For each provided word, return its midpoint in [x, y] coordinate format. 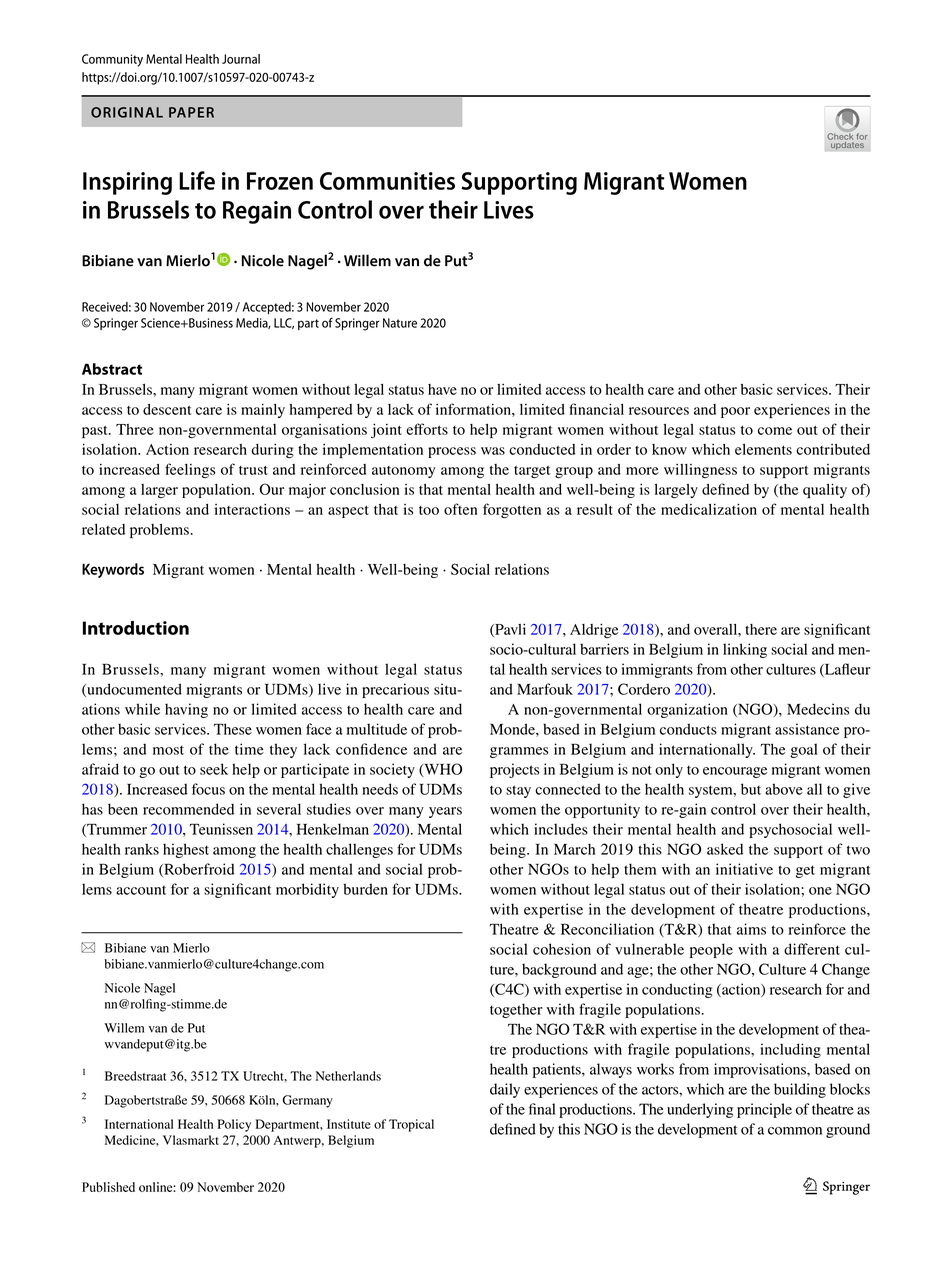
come [775, 431]
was [493, 451]
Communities [387, 181]
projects [514, 770]
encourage [735, 772]
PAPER [191, 112]
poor [735, 412]
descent [167, 409]
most [168, 750]
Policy [234, 1125]
